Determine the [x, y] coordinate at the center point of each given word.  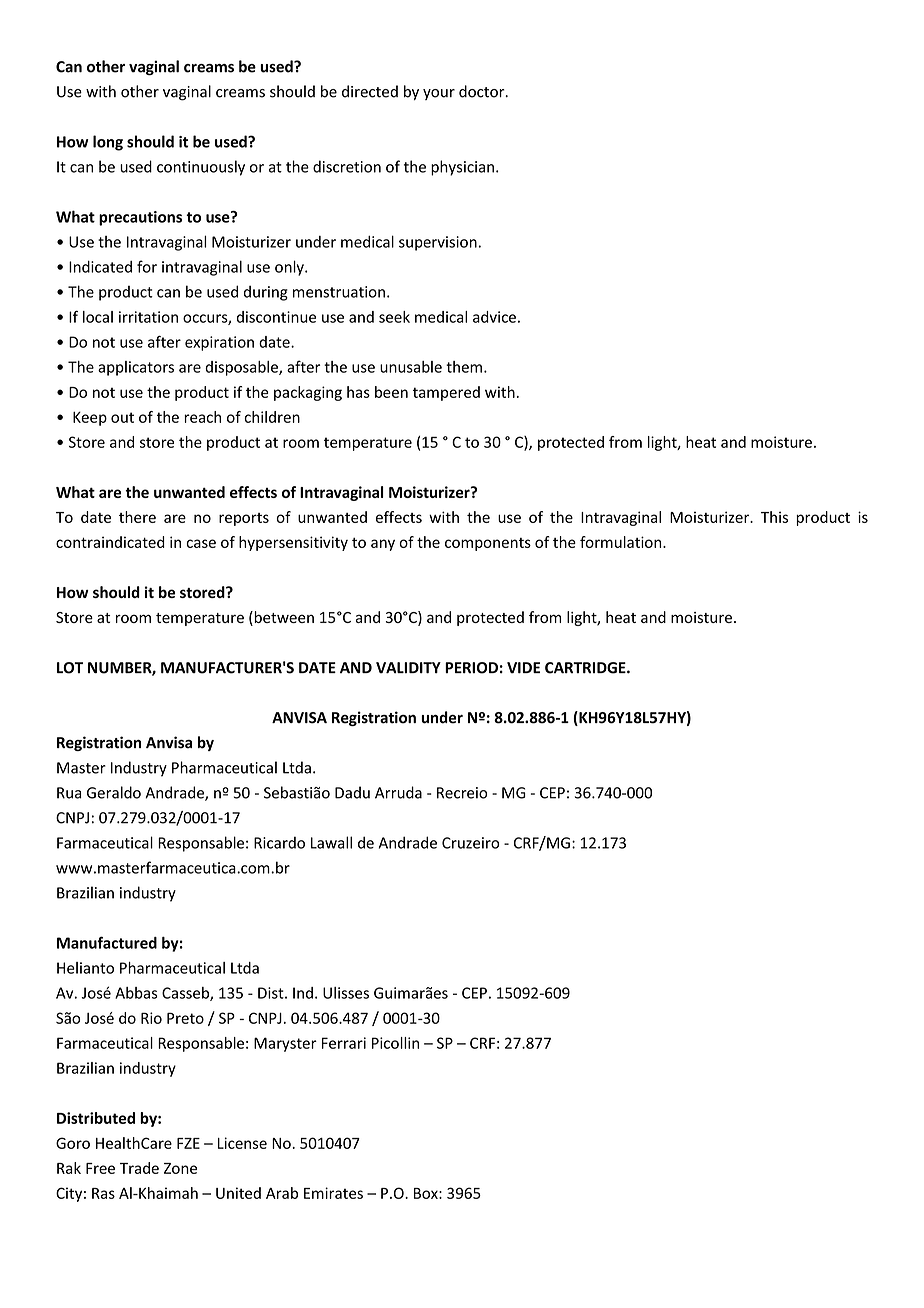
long [108, 143]
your [439, 94]
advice [494, 317]
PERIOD [471, 668]
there [137, 517]
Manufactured [107, 942]
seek [394, 317]
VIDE [523, 668]
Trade [139, 1168]
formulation [622, 542]
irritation [148, 317]
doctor [483, 91]
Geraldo [114, 792]
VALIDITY [408, 668]
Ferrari [344, 1043]
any [383, 545]
